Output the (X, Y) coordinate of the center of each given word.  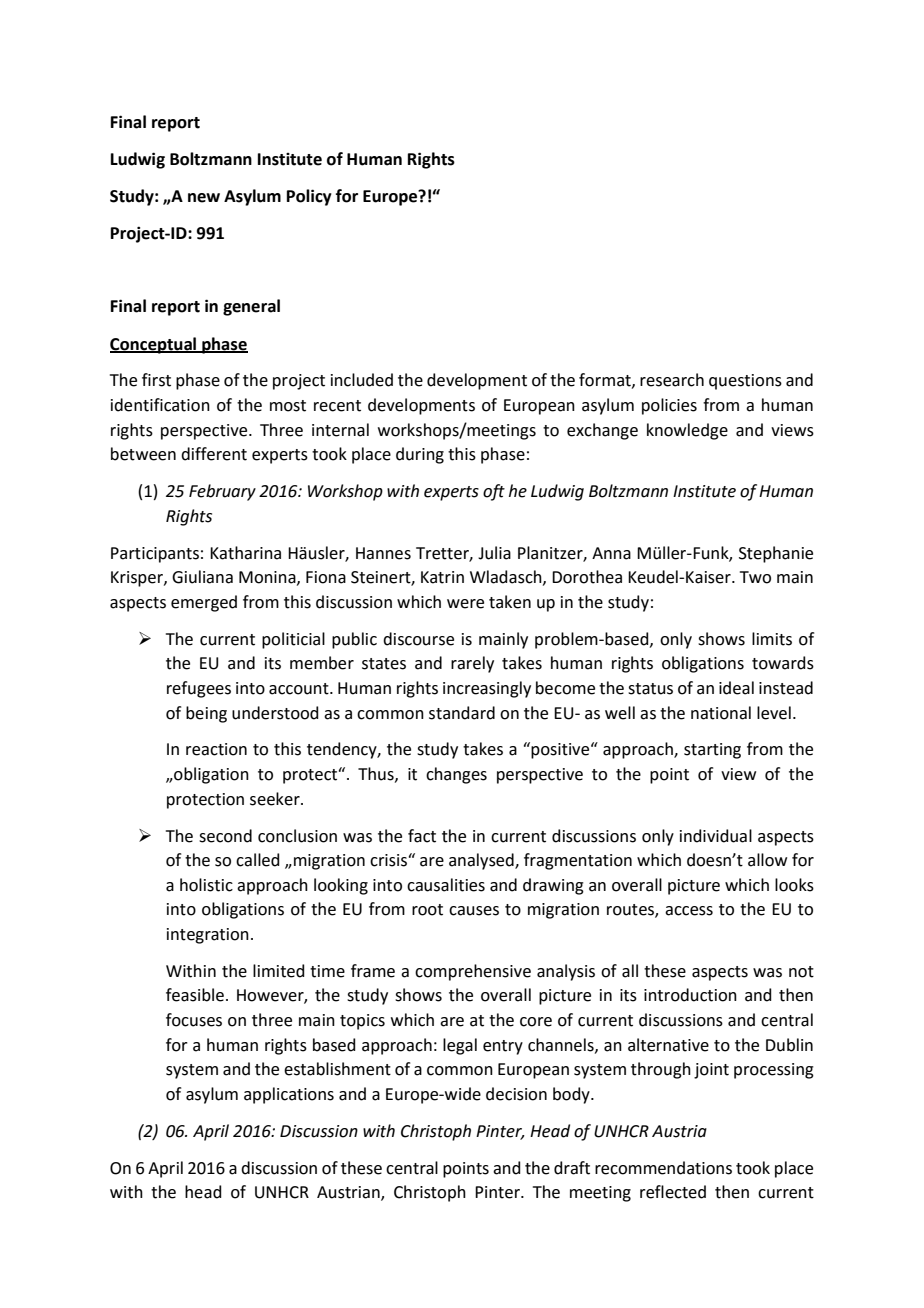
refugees (199, 689)
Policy (309, 197)
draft (572, 1168)
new (204, 198)
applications (289, 1095)
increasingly (487, 689)
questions (745, 382)
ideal (736, 688)
